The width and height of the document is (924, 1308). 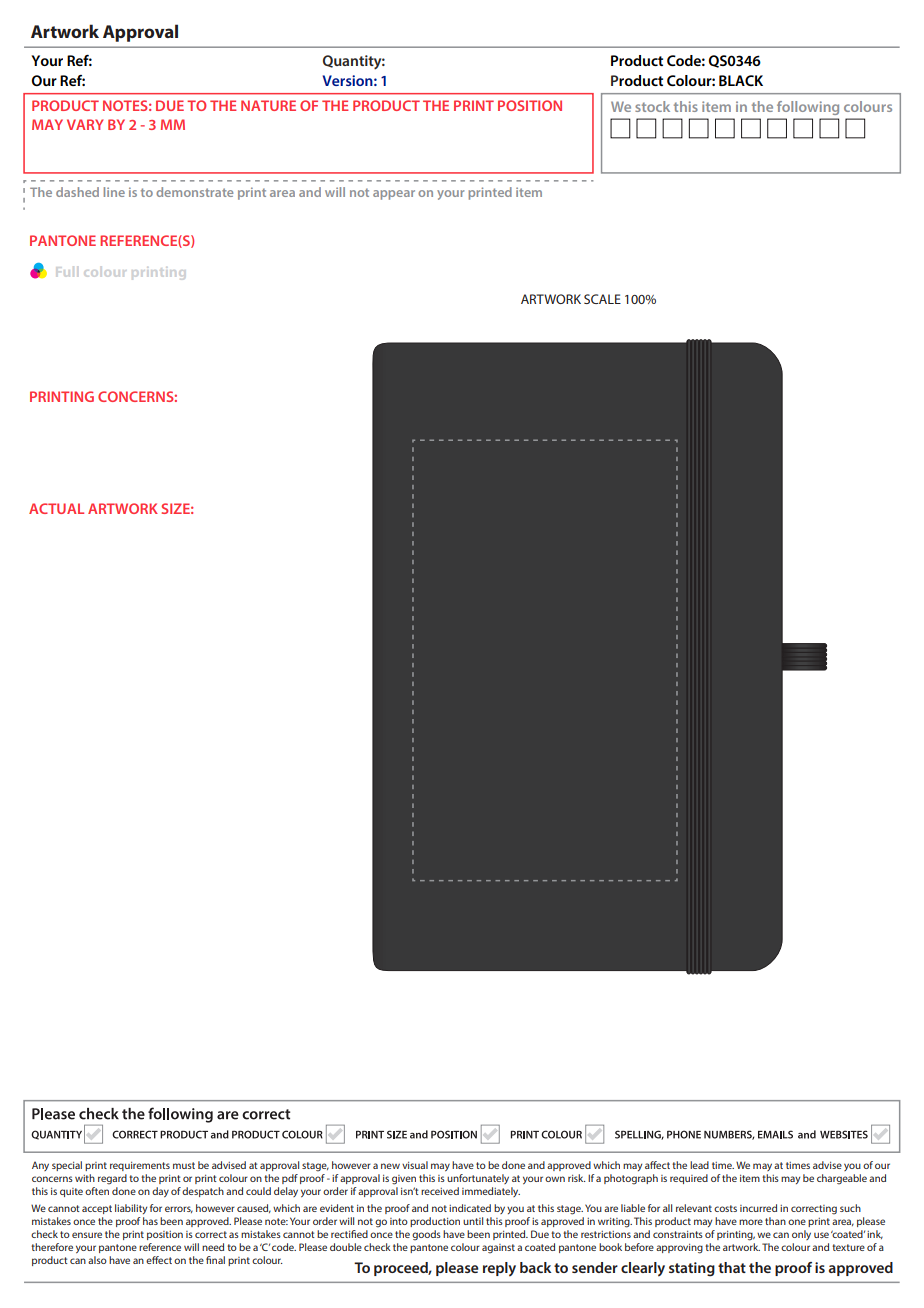 What do you see at coordinates (85, 124) in the document?
I see `VARY` at bounding box center [85, 124].
